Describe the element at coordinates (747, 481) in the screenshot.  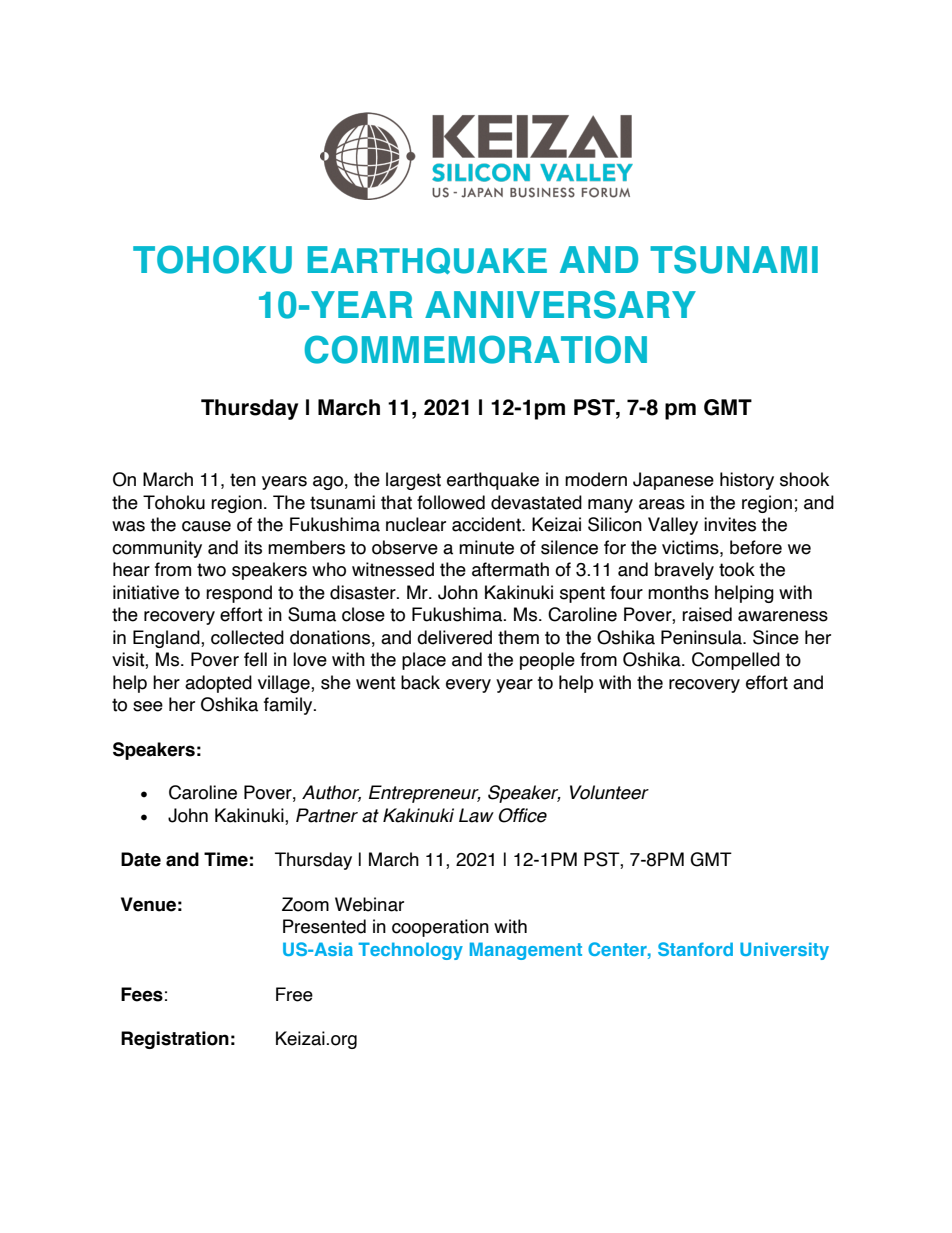
I see `history` at that location.
